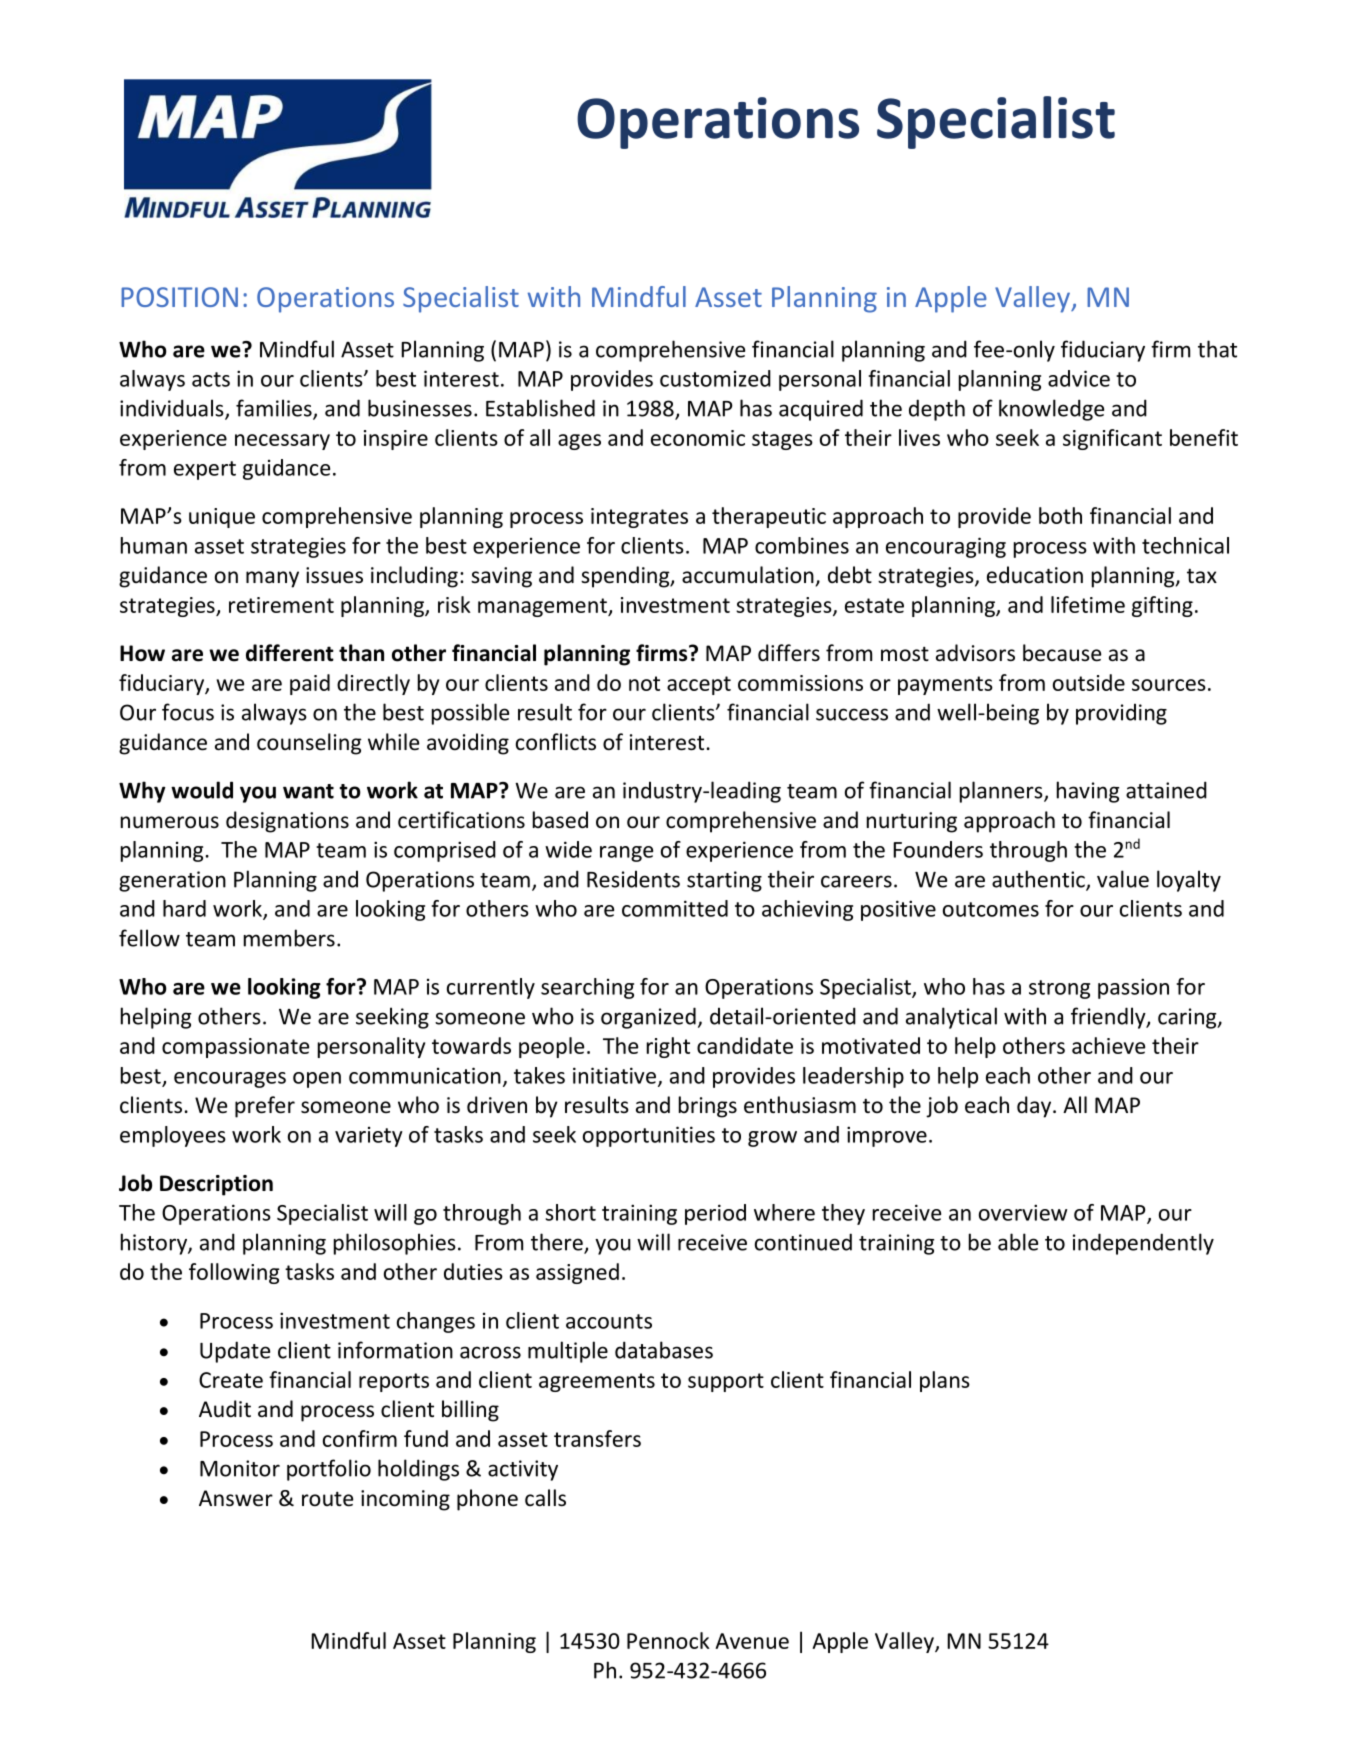  What do you see at coordinates (211, 379) in the image?
I see `acts` at bounding box center [211, 379].
